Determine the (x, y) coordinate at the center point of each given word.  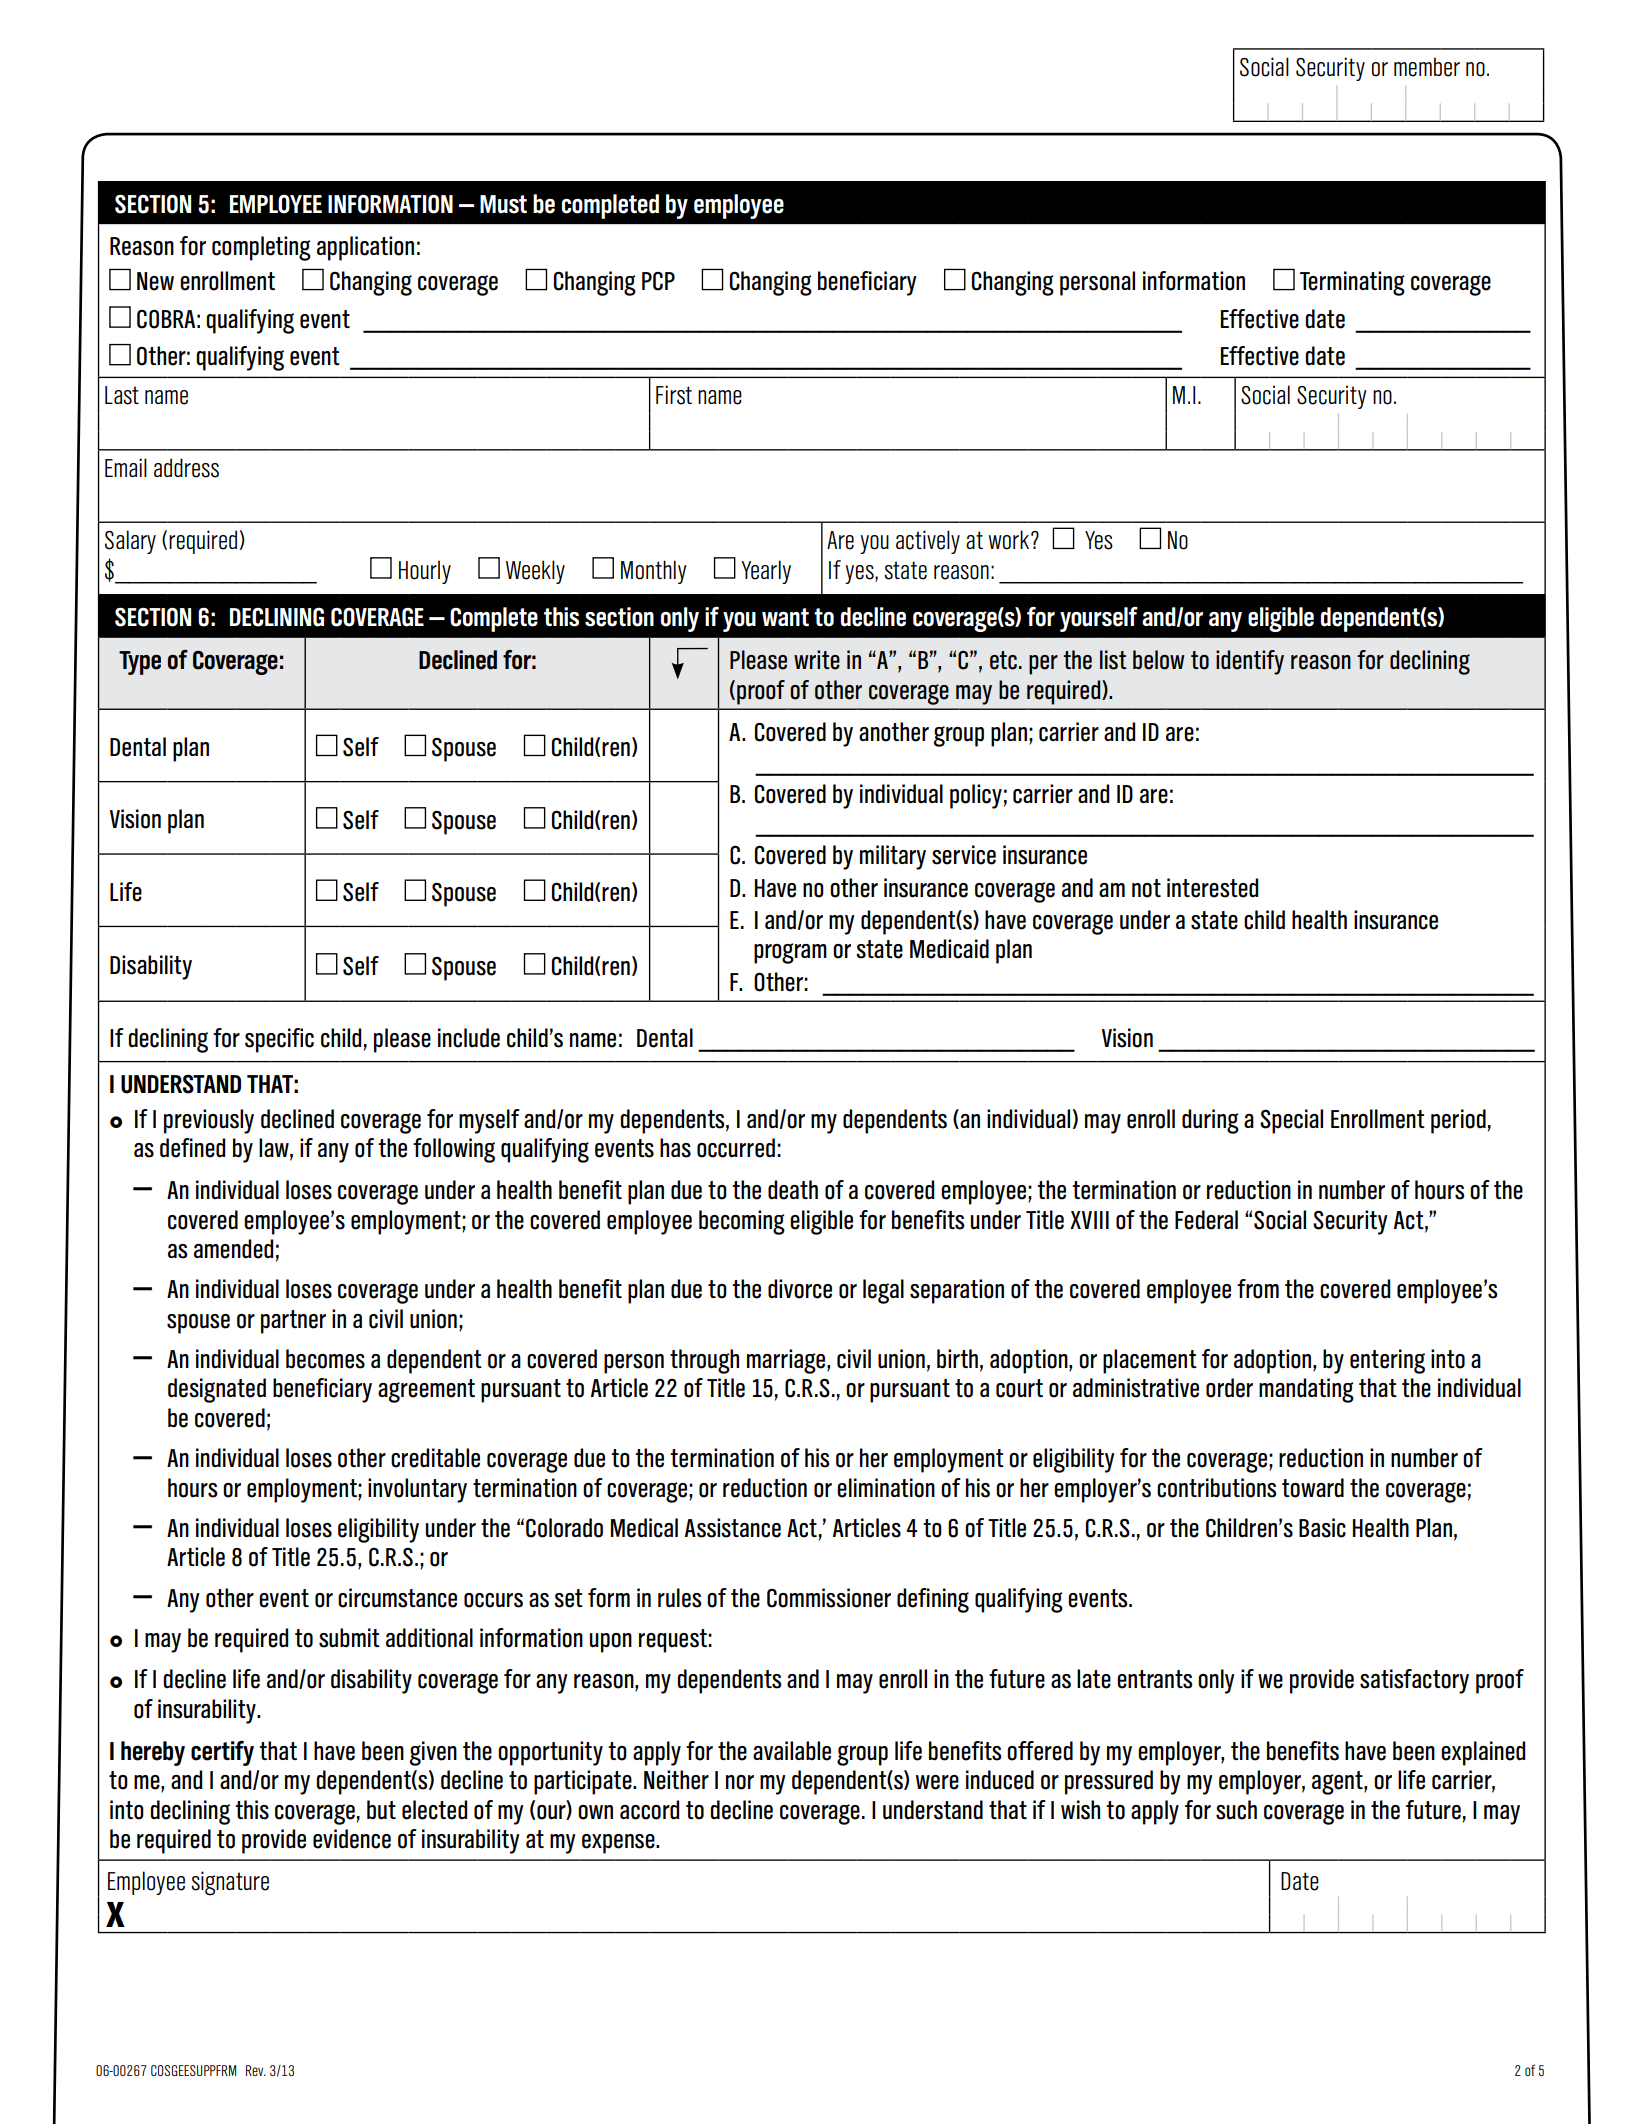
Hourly (425, 572)
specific (279, 1040)
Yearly (766, 572)
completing (261, 248)
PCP (658, 281)
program (790, 953)
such (1236, 1810)
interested (1212, 888)
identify (1250, 662)
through (704, 1361)
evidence (352, 1839)
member (1427, 67)
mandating (1306, 1390)
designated (217, 1390)
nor (740, 1782)
